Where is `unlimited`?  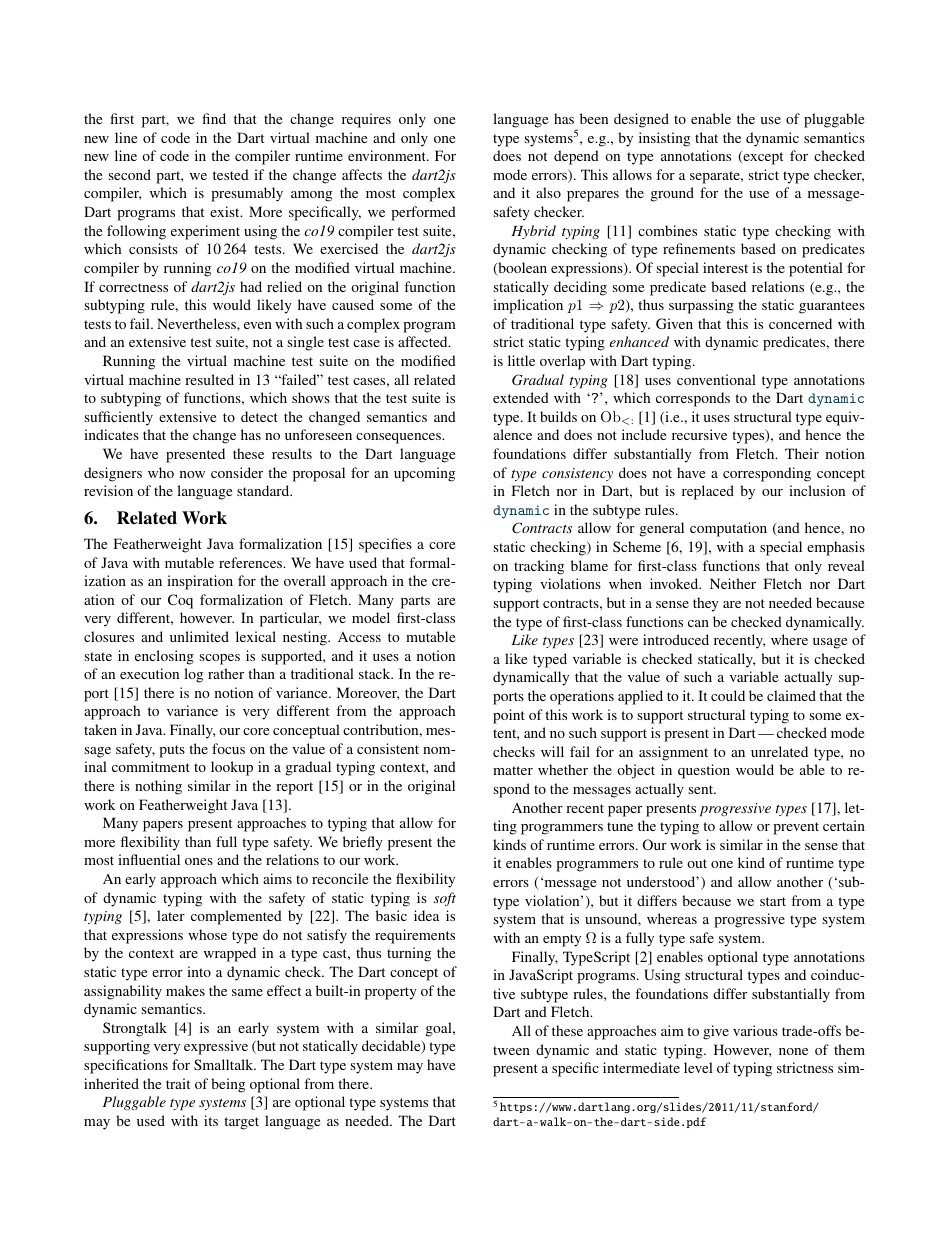 unlimited is located at coordinates (199, 636).
